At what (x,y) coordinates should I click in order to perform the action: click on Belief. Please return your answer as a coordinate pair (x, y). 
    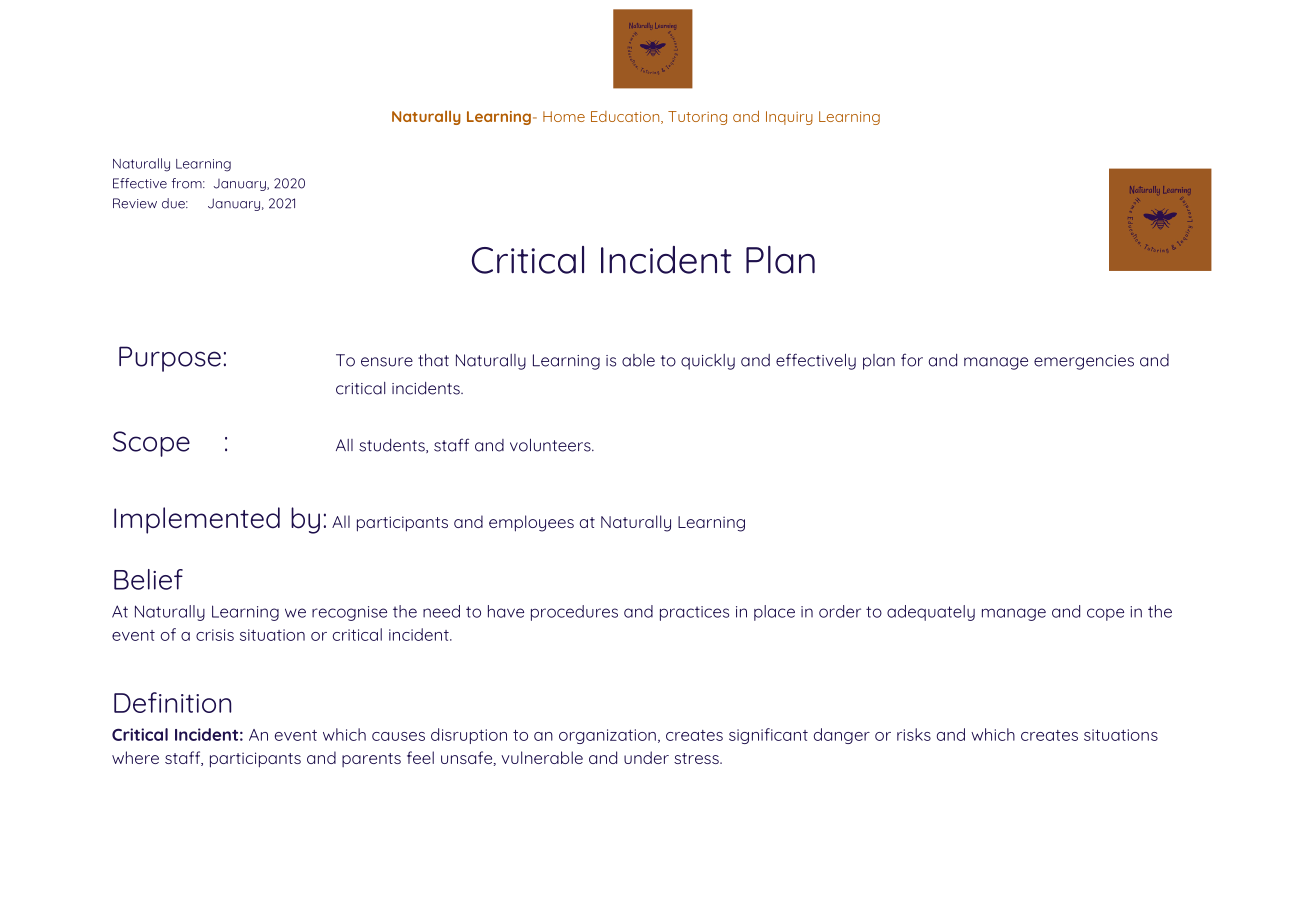
    Looking at the image, I should click on (148, 579).
